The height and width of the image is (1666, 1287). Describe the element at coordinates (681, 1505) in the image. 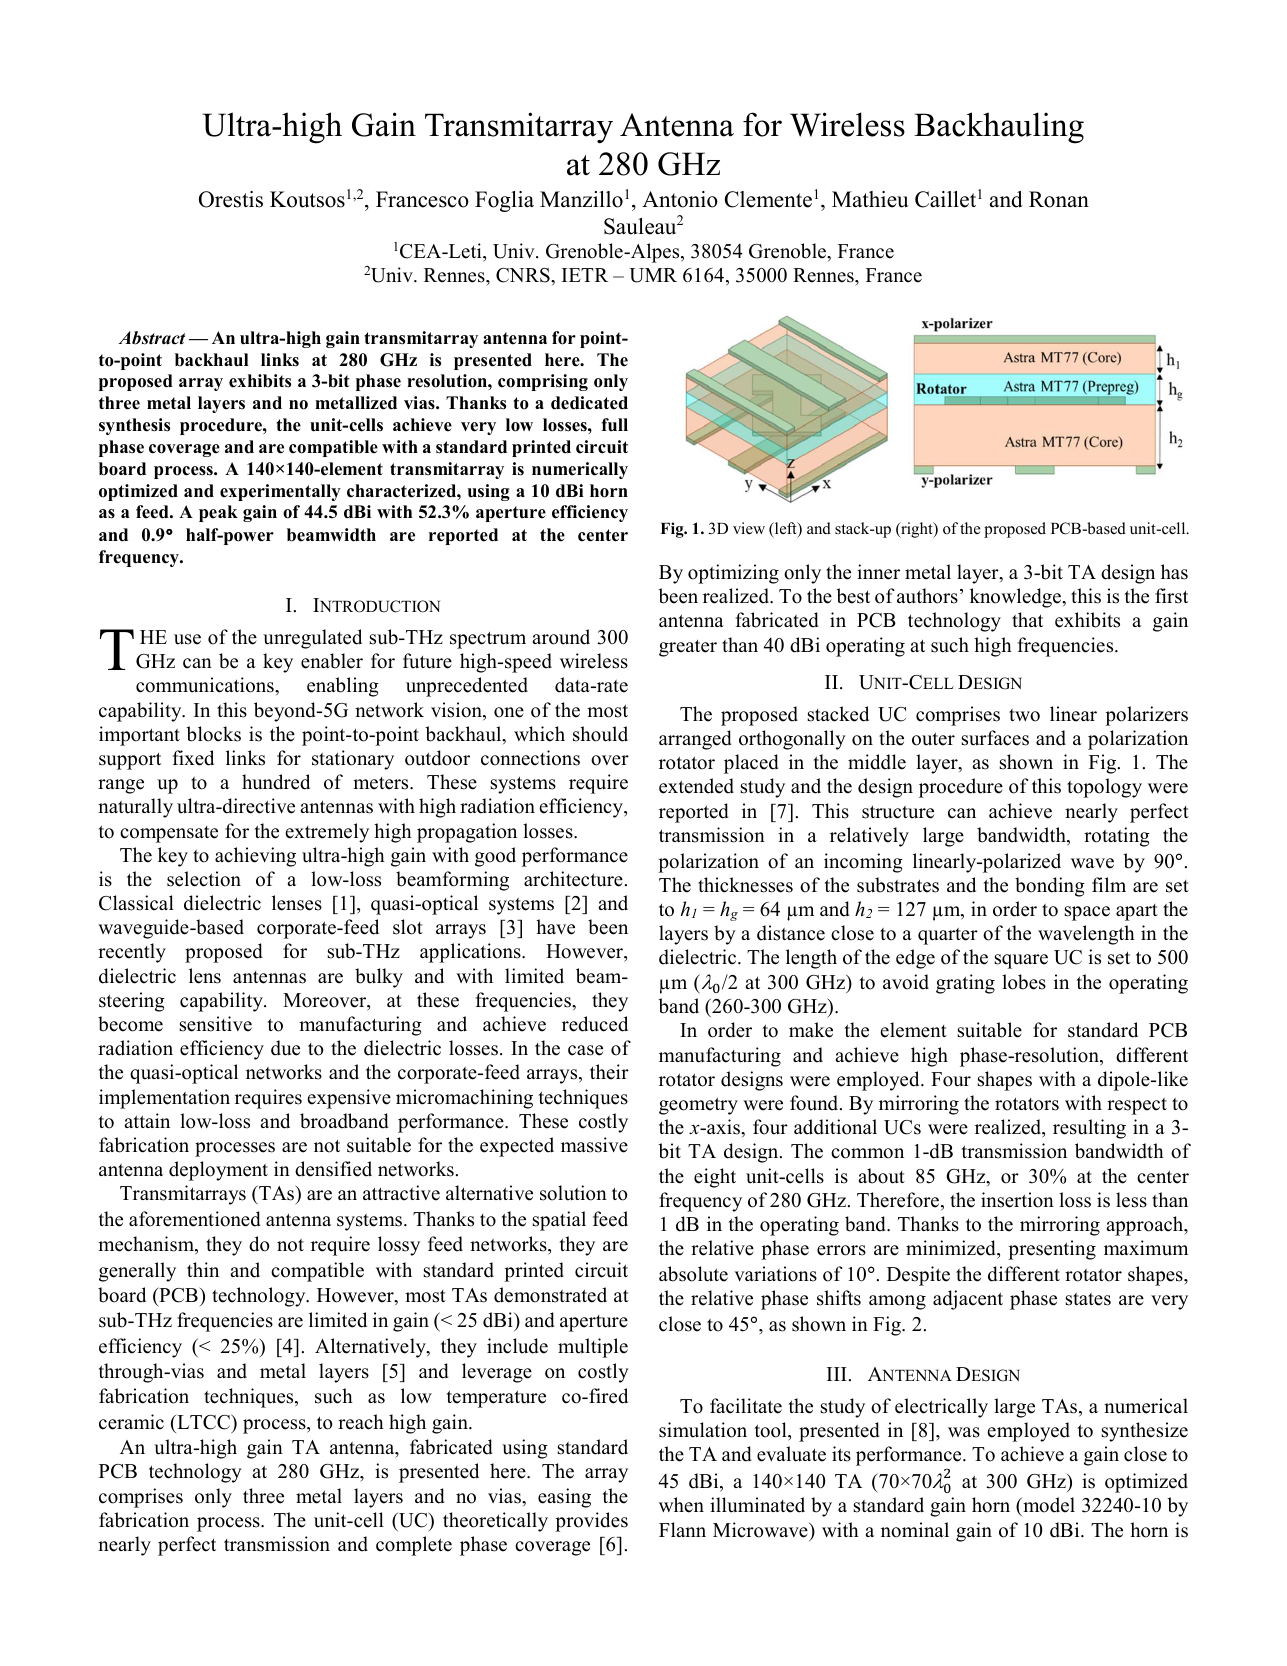

I see `when` at that location.
